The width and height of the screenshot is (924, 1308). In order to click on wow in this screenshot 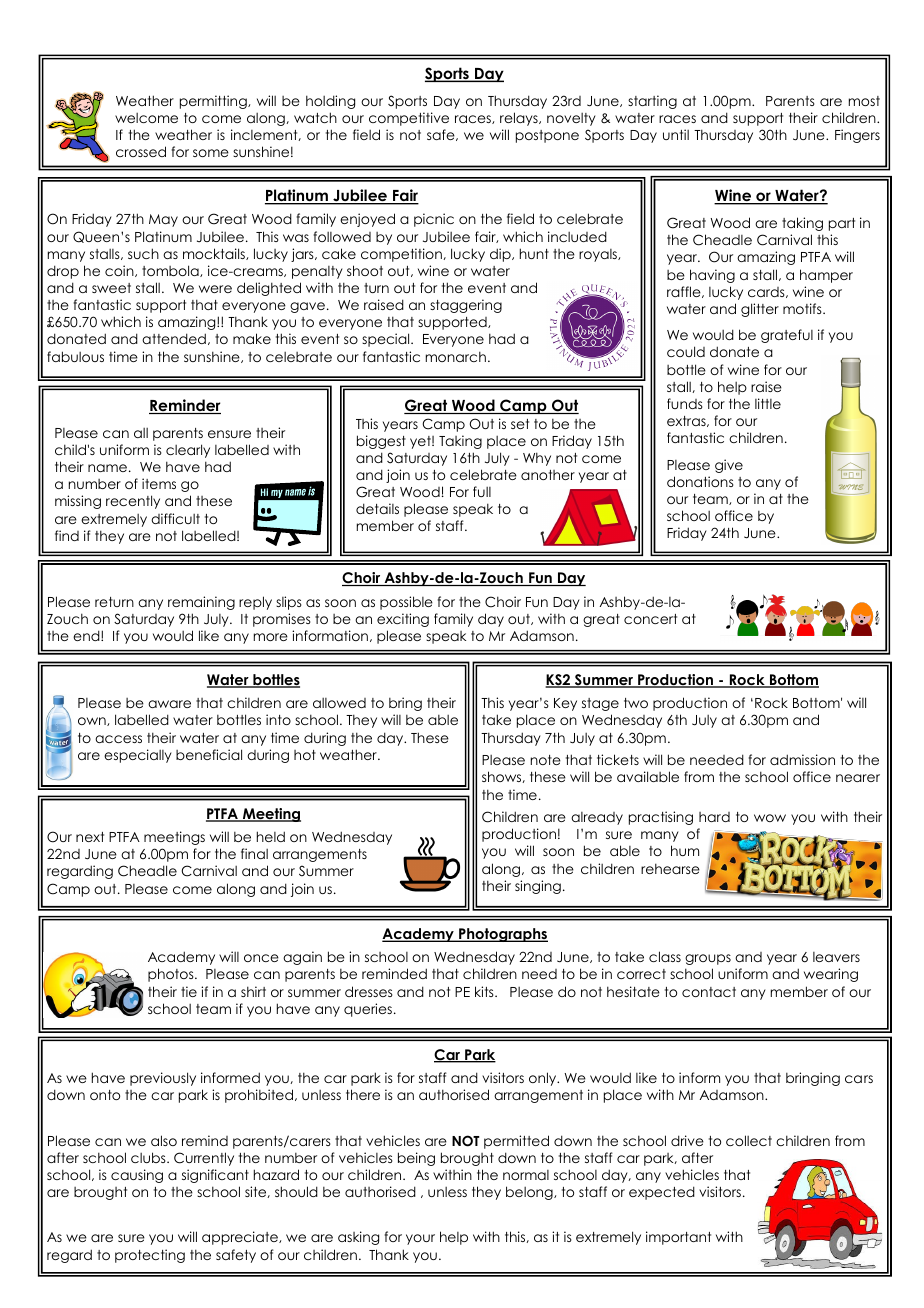, I will do `click(770, 818)`.
